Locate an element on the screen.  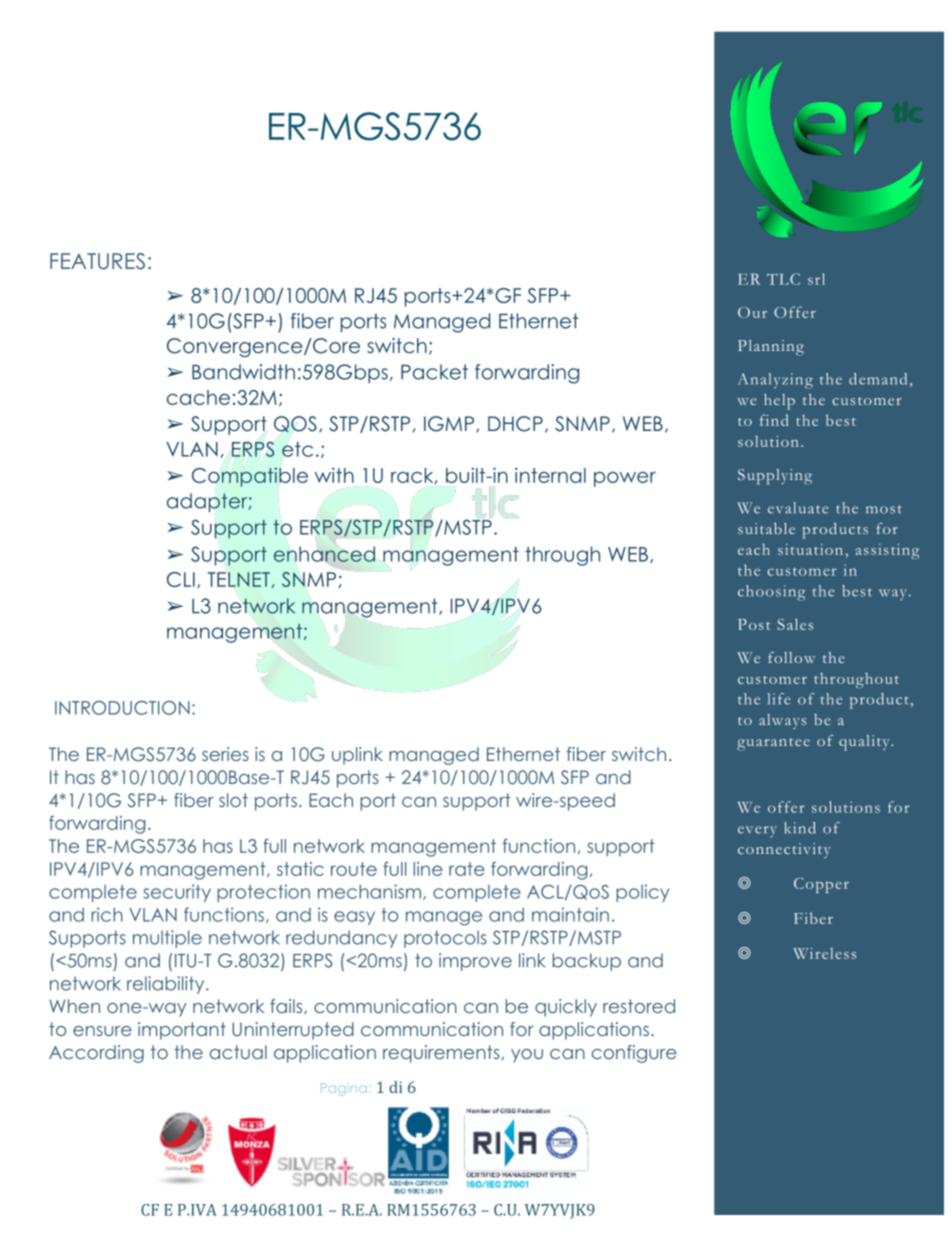
follow is located at coordinates (791, 657).
